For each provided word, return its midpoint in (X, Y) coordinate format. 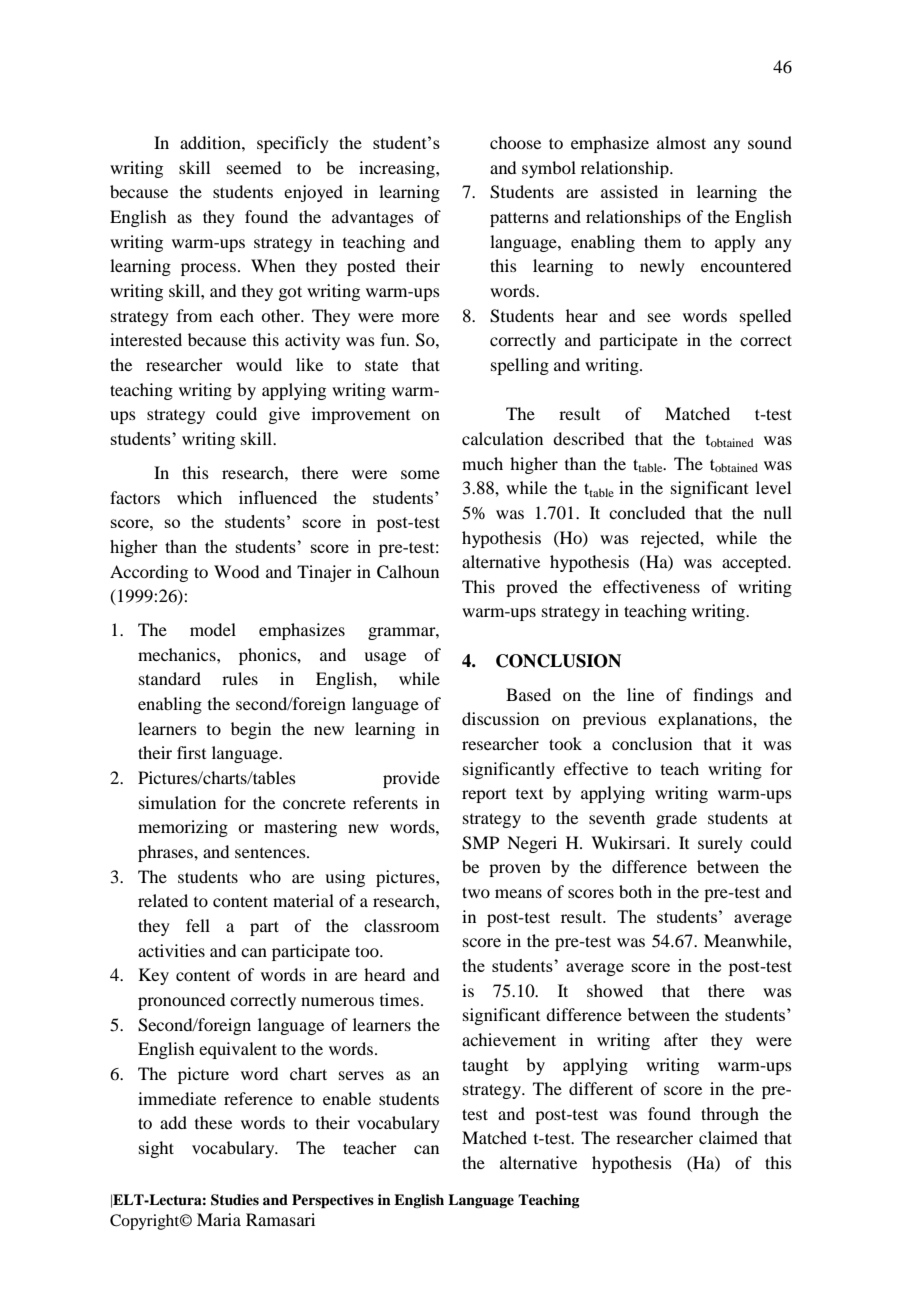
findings (723, 696)
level (773, 487)
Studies (235, 1200)
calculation (502, 438)
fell (198, 925)
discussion (500, 718)
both (635, 891)
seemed (254, 167)
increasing (398, 169)
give (284, 415)
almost (681, 142)
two (476, 892)
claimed (728, 1137)
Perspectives (333, 1201)
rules (240, 678)
